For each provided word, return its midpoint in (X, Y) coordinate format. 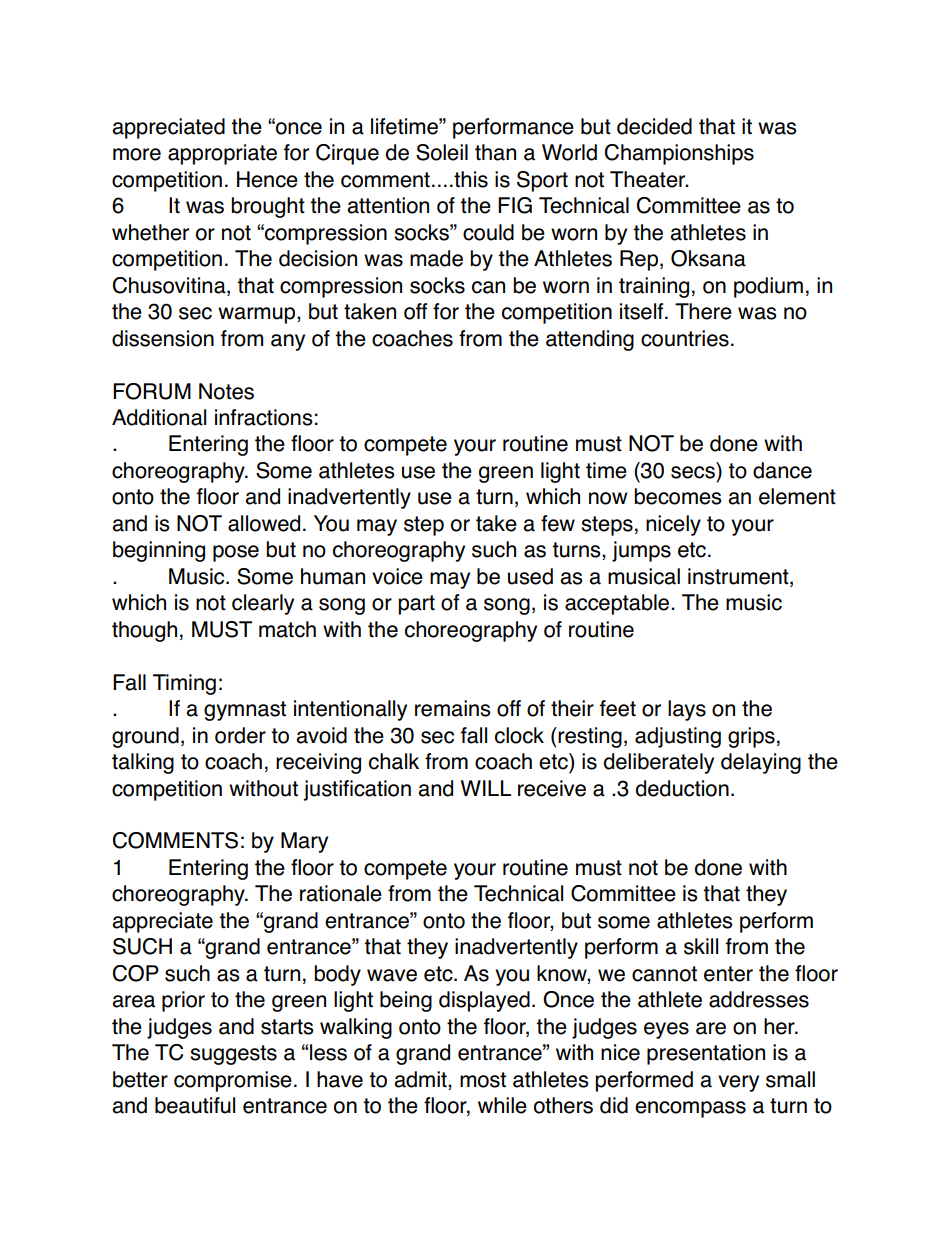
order (240, 735)
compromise (233, 1081)
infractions (264, 417)
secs (693, 472)
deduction (682, 788)
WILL (486, 788)
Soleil (442, 152)
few (558, 523)
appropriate (222, 154)
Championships (679, 154)
